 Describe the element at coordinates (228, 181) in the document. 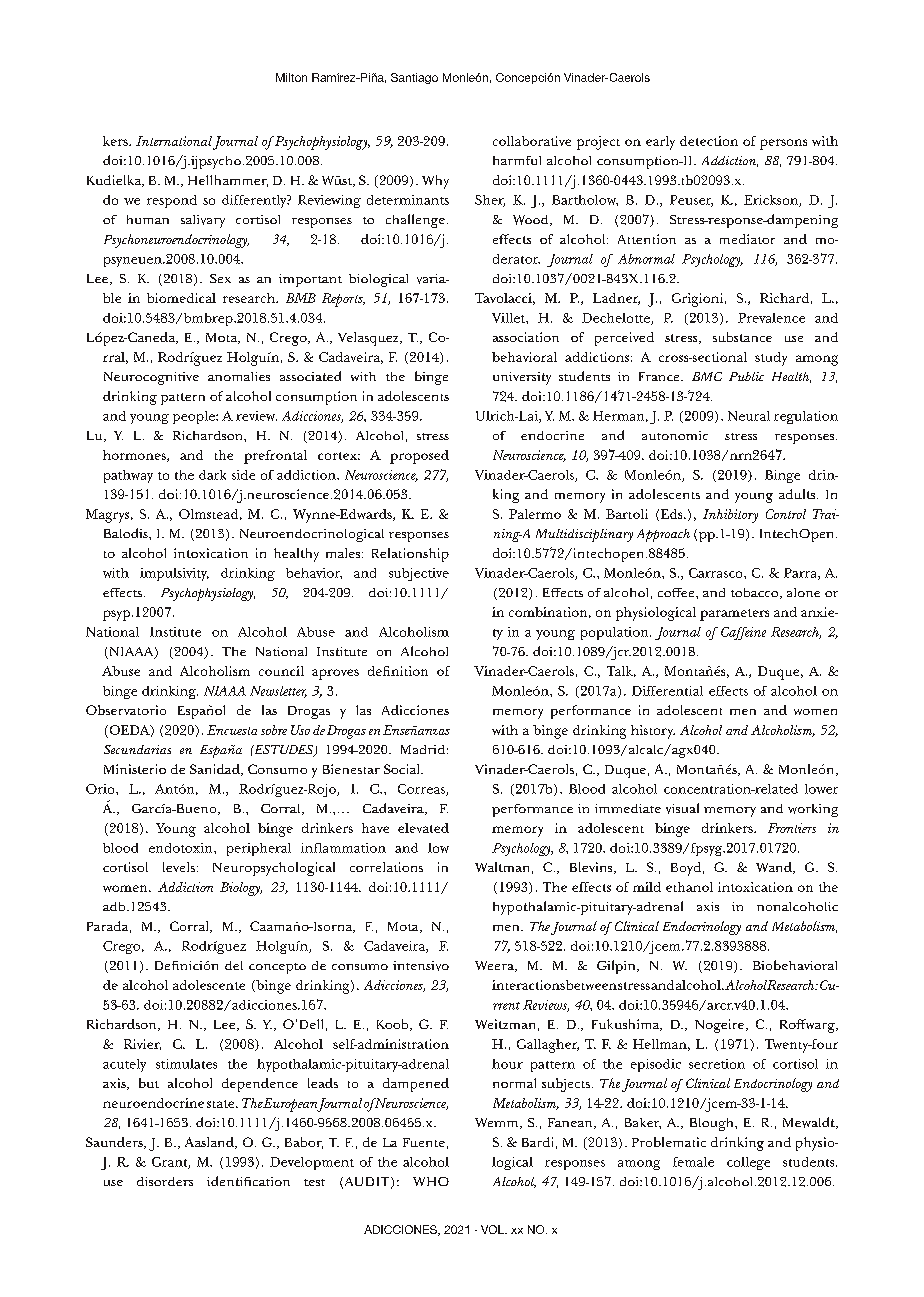

I see `Hellhammer` at that location.
